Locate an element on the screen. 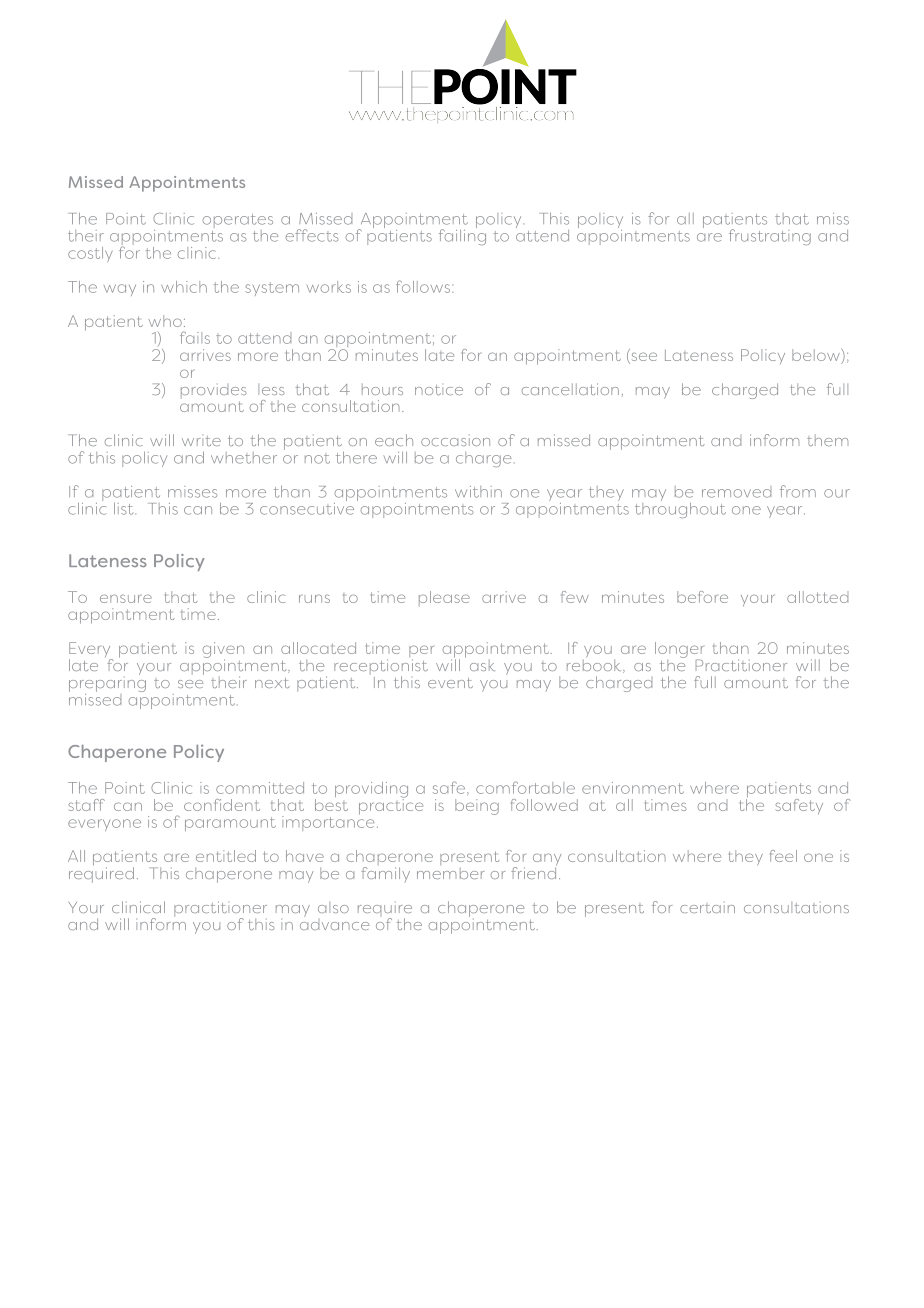 The image size is (924, 1308). failing is located at coordinates (462, 236).
